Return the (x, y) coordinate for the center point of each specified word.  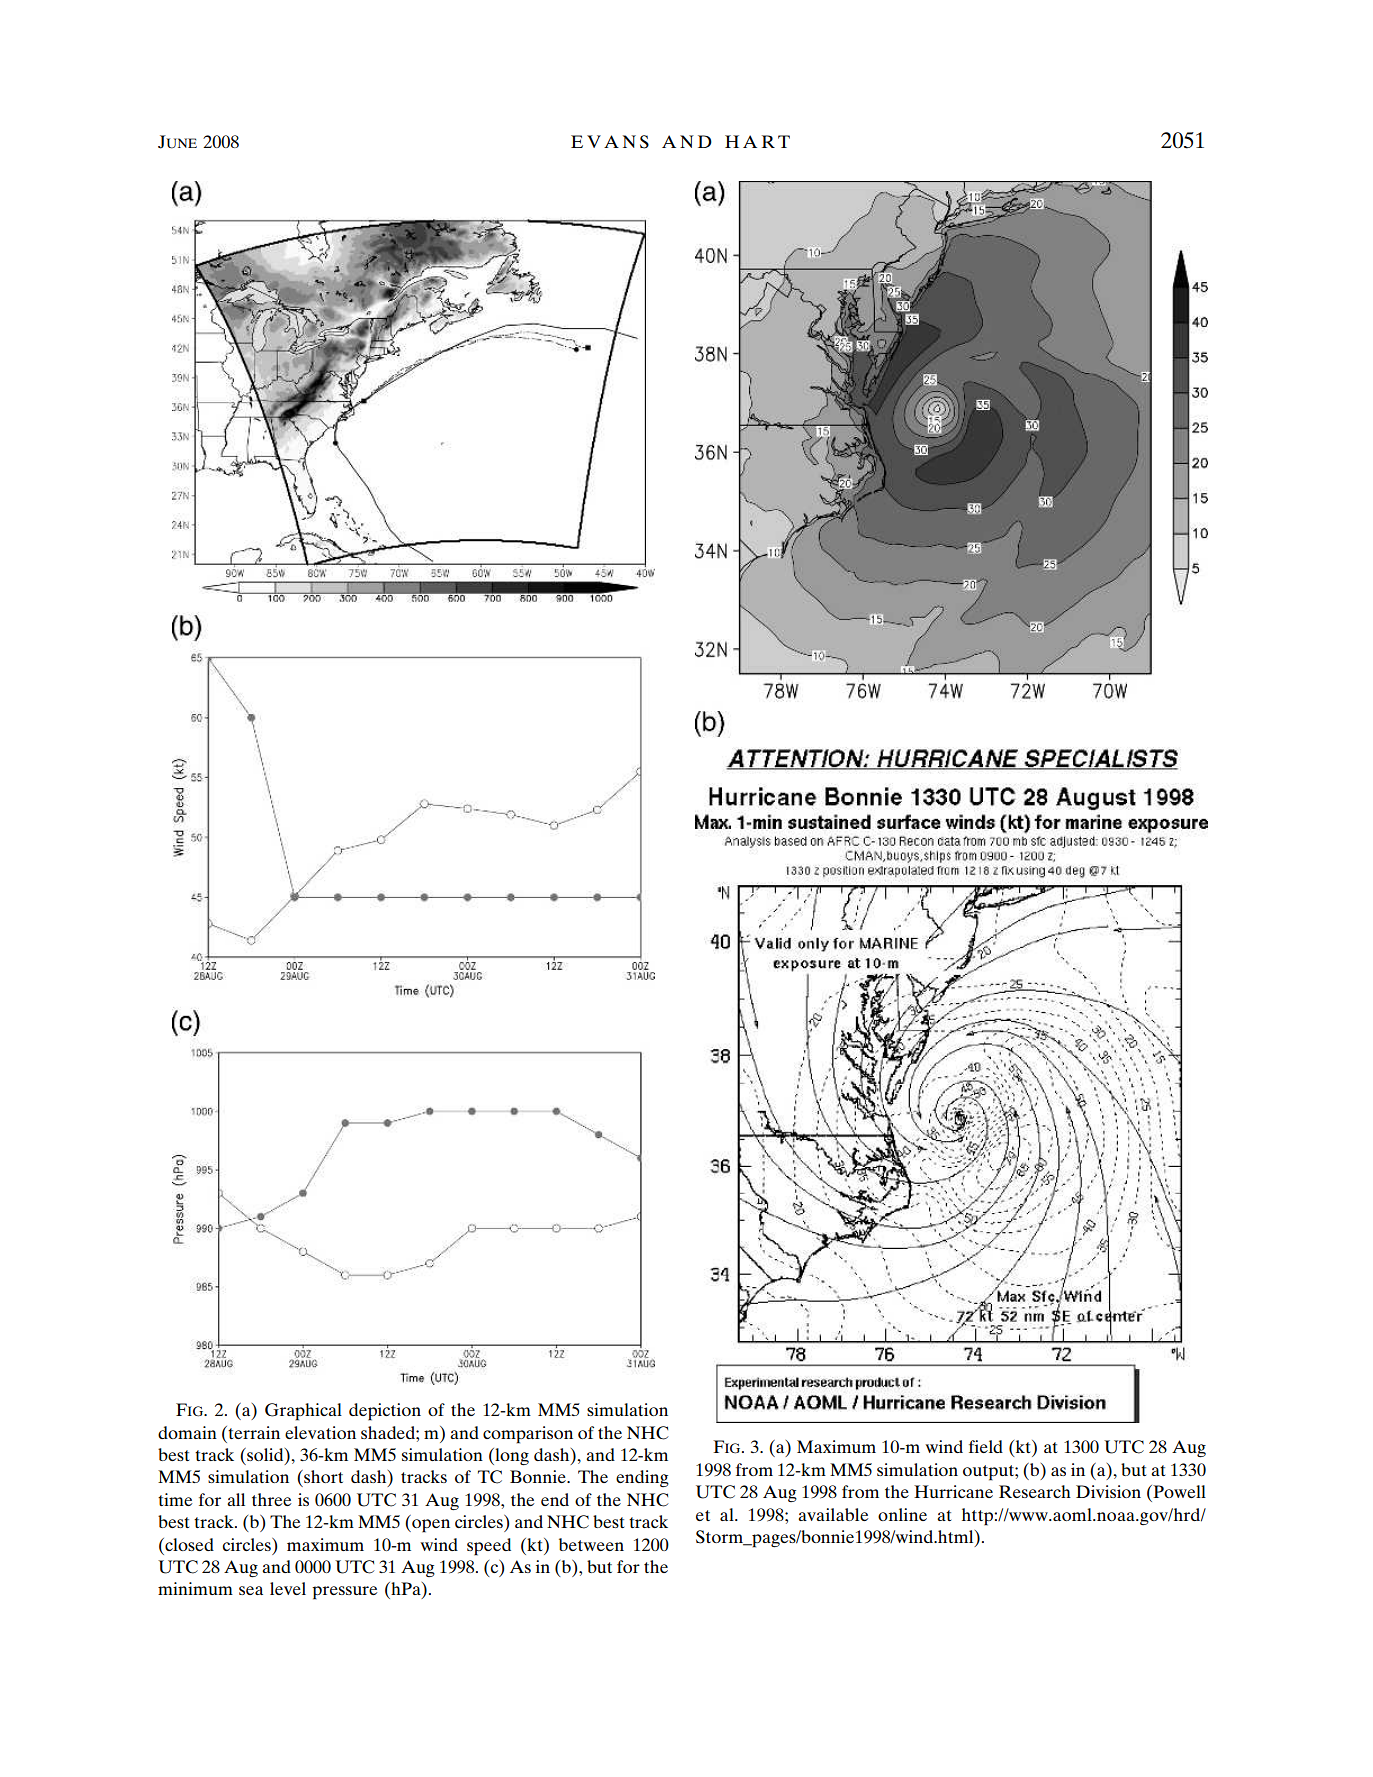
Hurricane (953, 1491)
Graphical (303, 1412)
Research (1035, 1491)
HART (757, 141)
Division (1108, 1491)
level (288, 1588)
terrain (253, 1432)
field (986, 1446)
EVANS (610, 142)
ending (642, 1478)
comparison (528, 1435)
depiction (385, 1412)
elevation (320, 1432)
